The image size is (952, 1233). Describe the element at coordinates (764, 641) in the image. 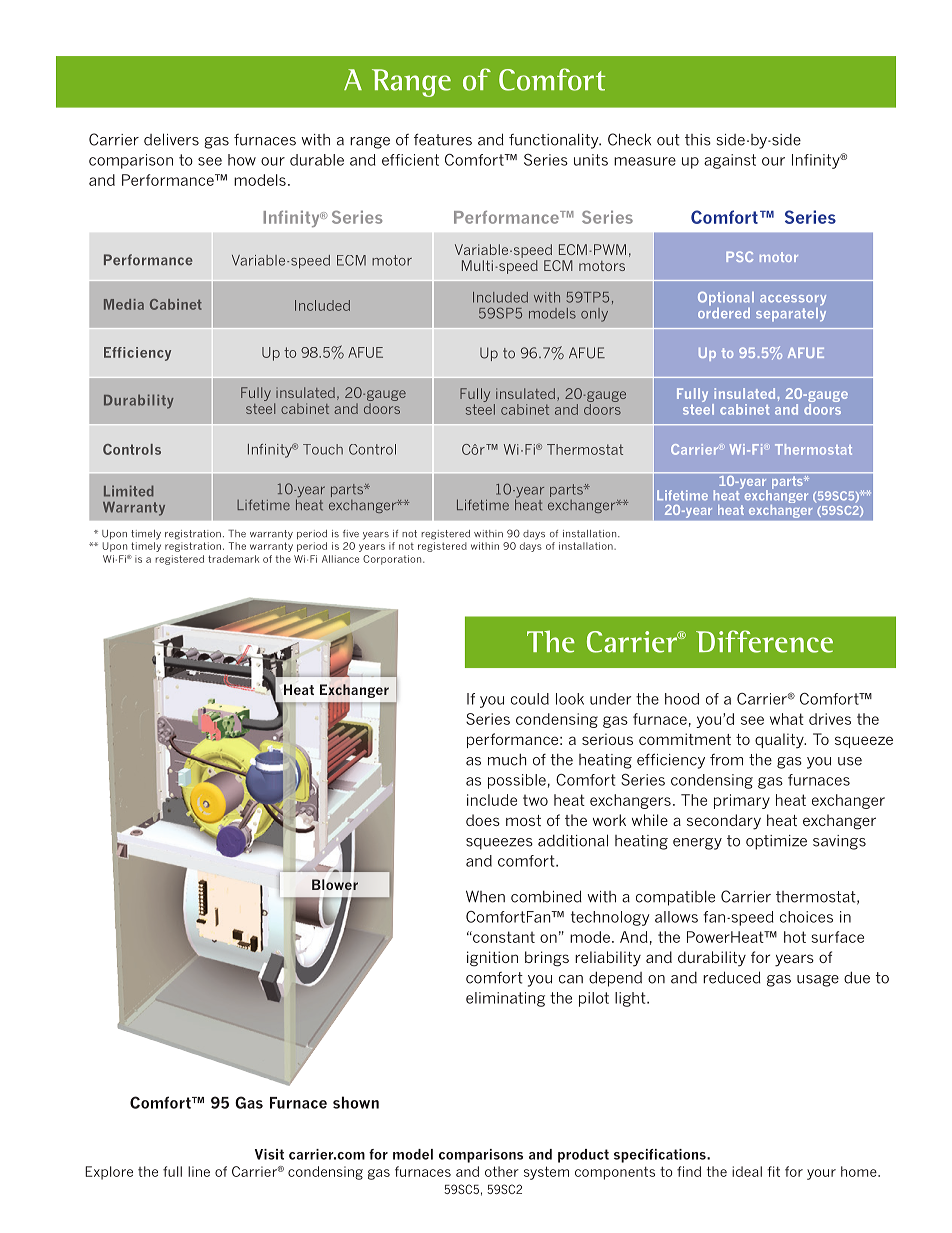

I see `Difference` at that location.
